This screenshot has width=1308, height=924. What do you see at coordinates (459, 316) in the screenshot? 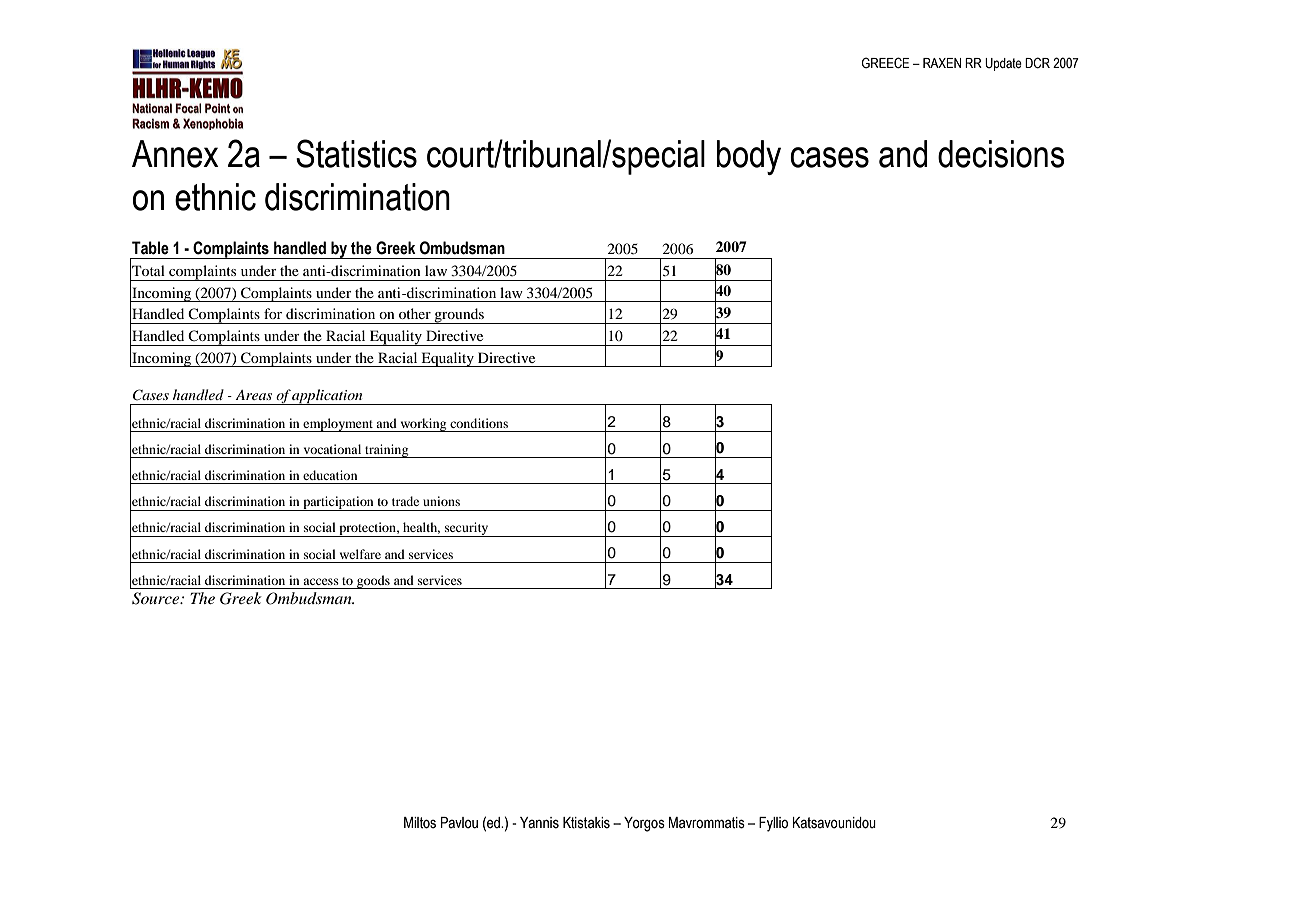
I see `grounds` at bounding box center [459, 316].
